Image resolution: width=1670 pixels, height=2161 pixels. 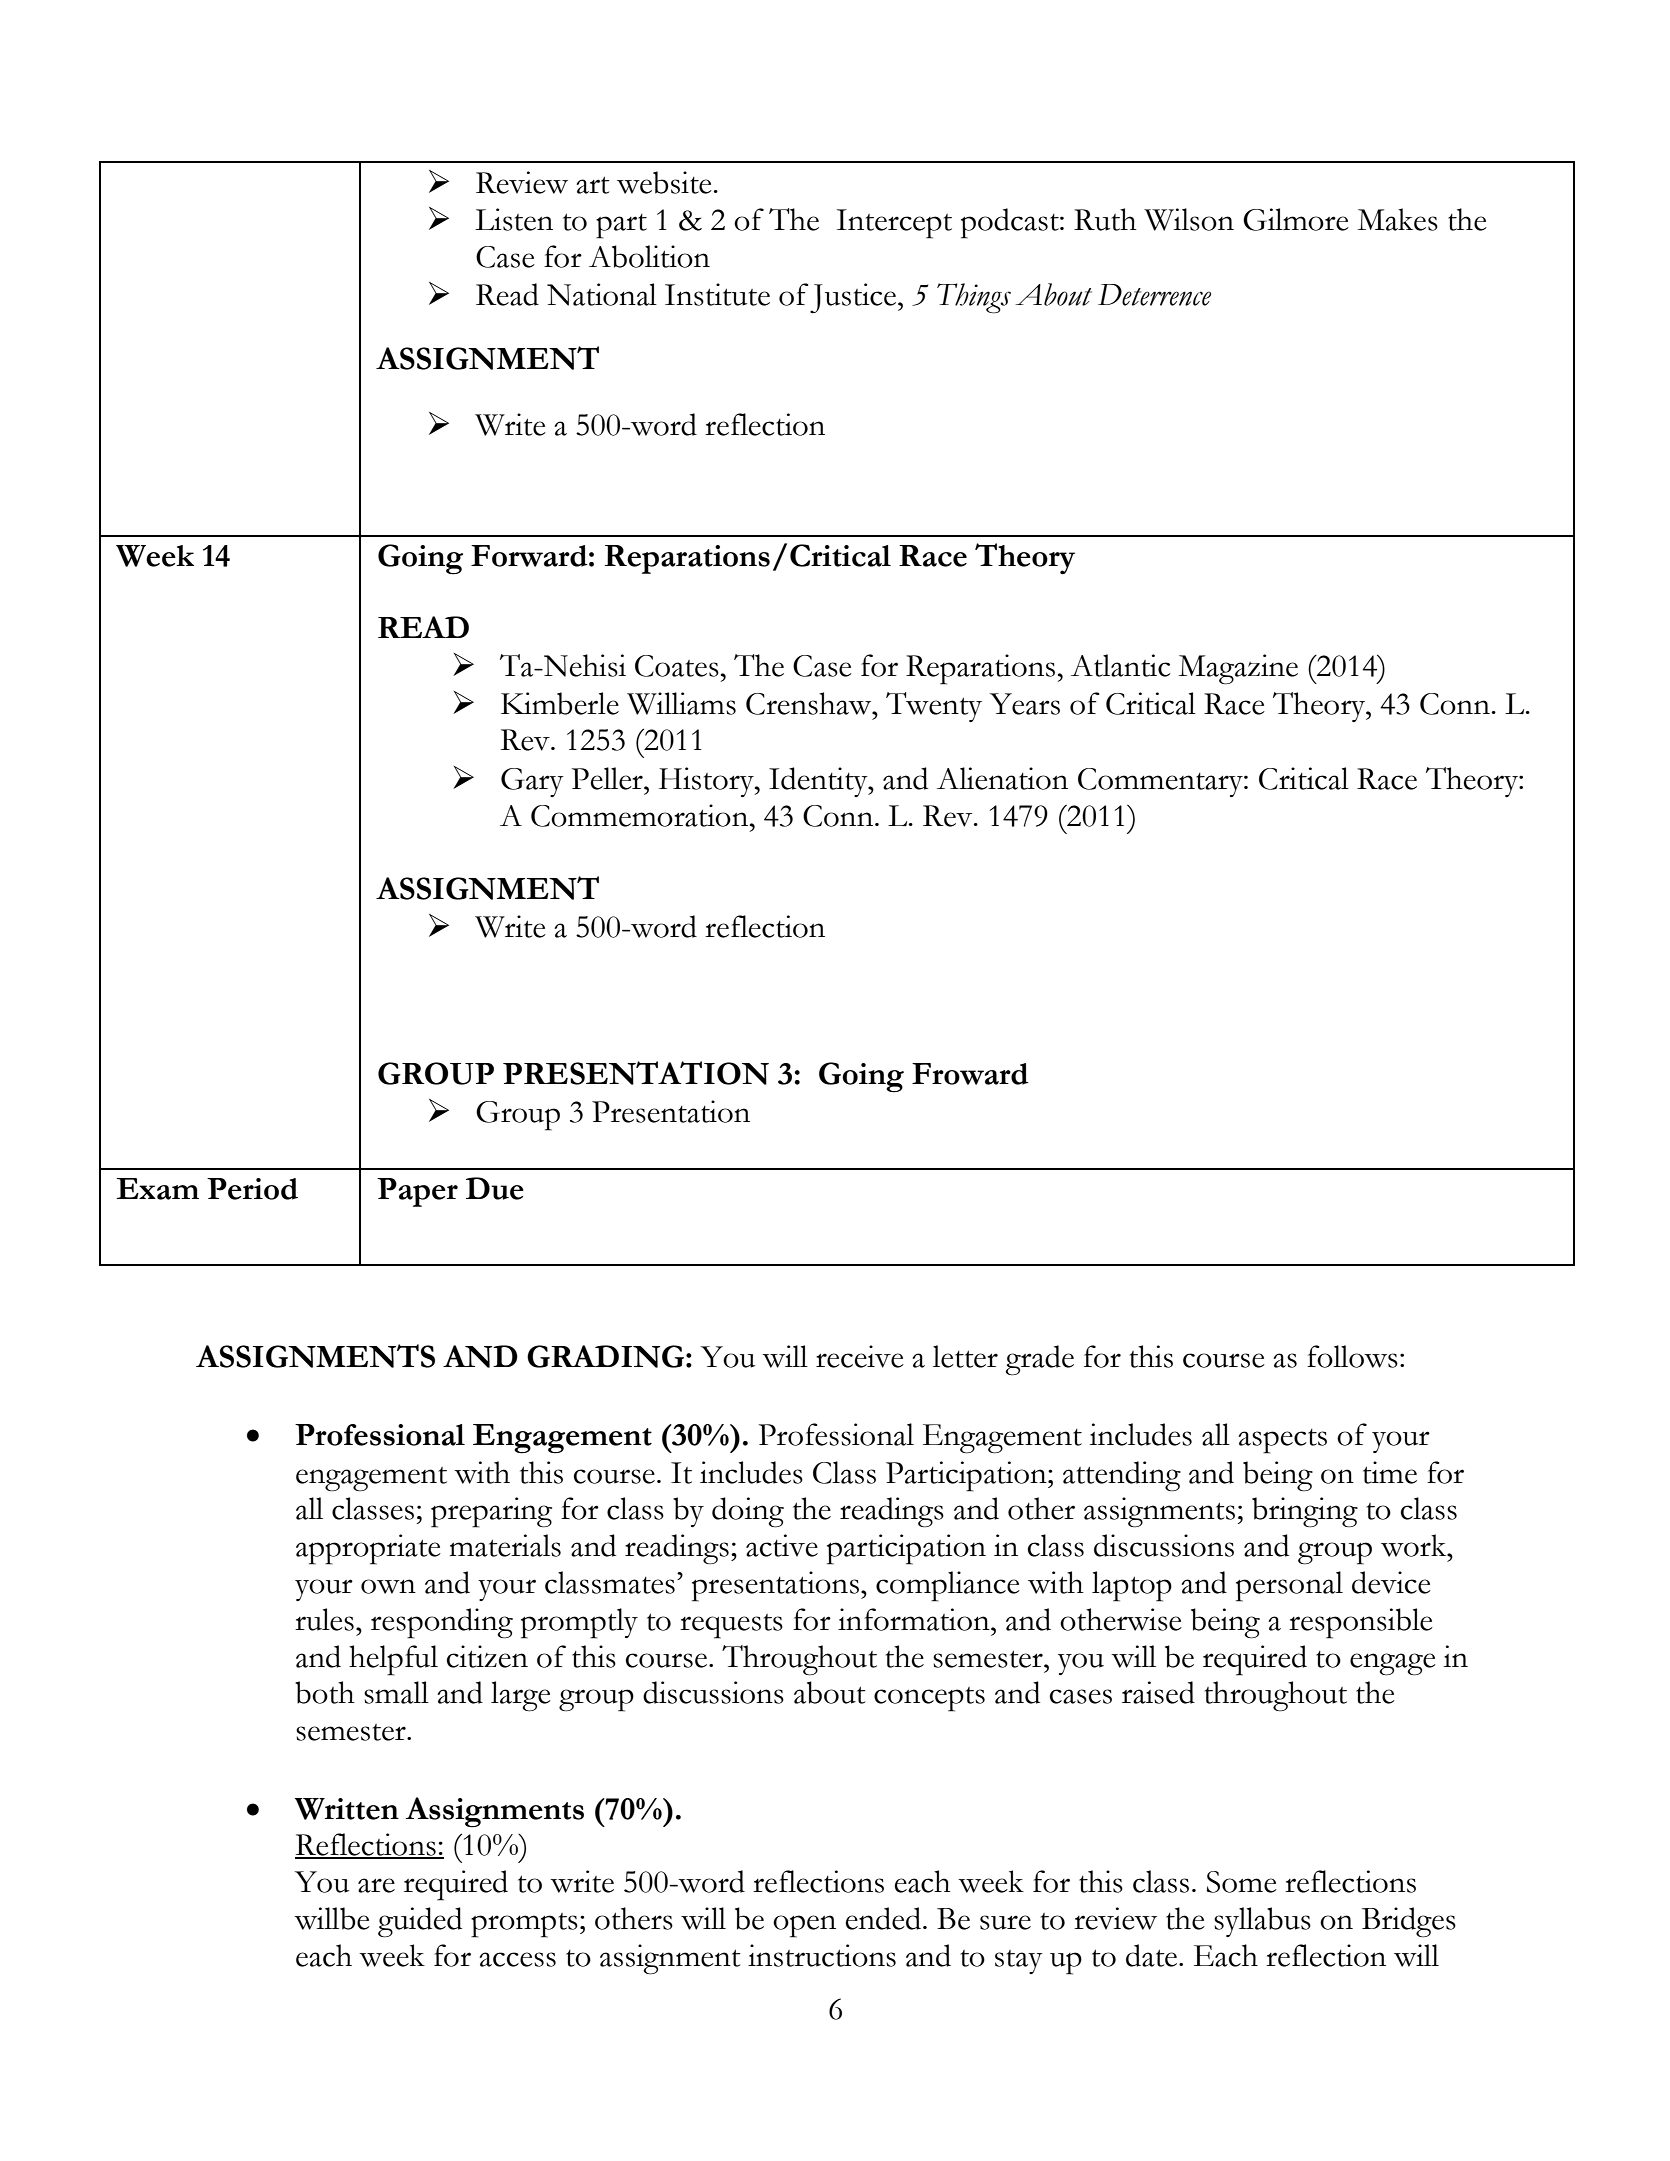 I want to click on Institute, so click(x=717, y=294).
